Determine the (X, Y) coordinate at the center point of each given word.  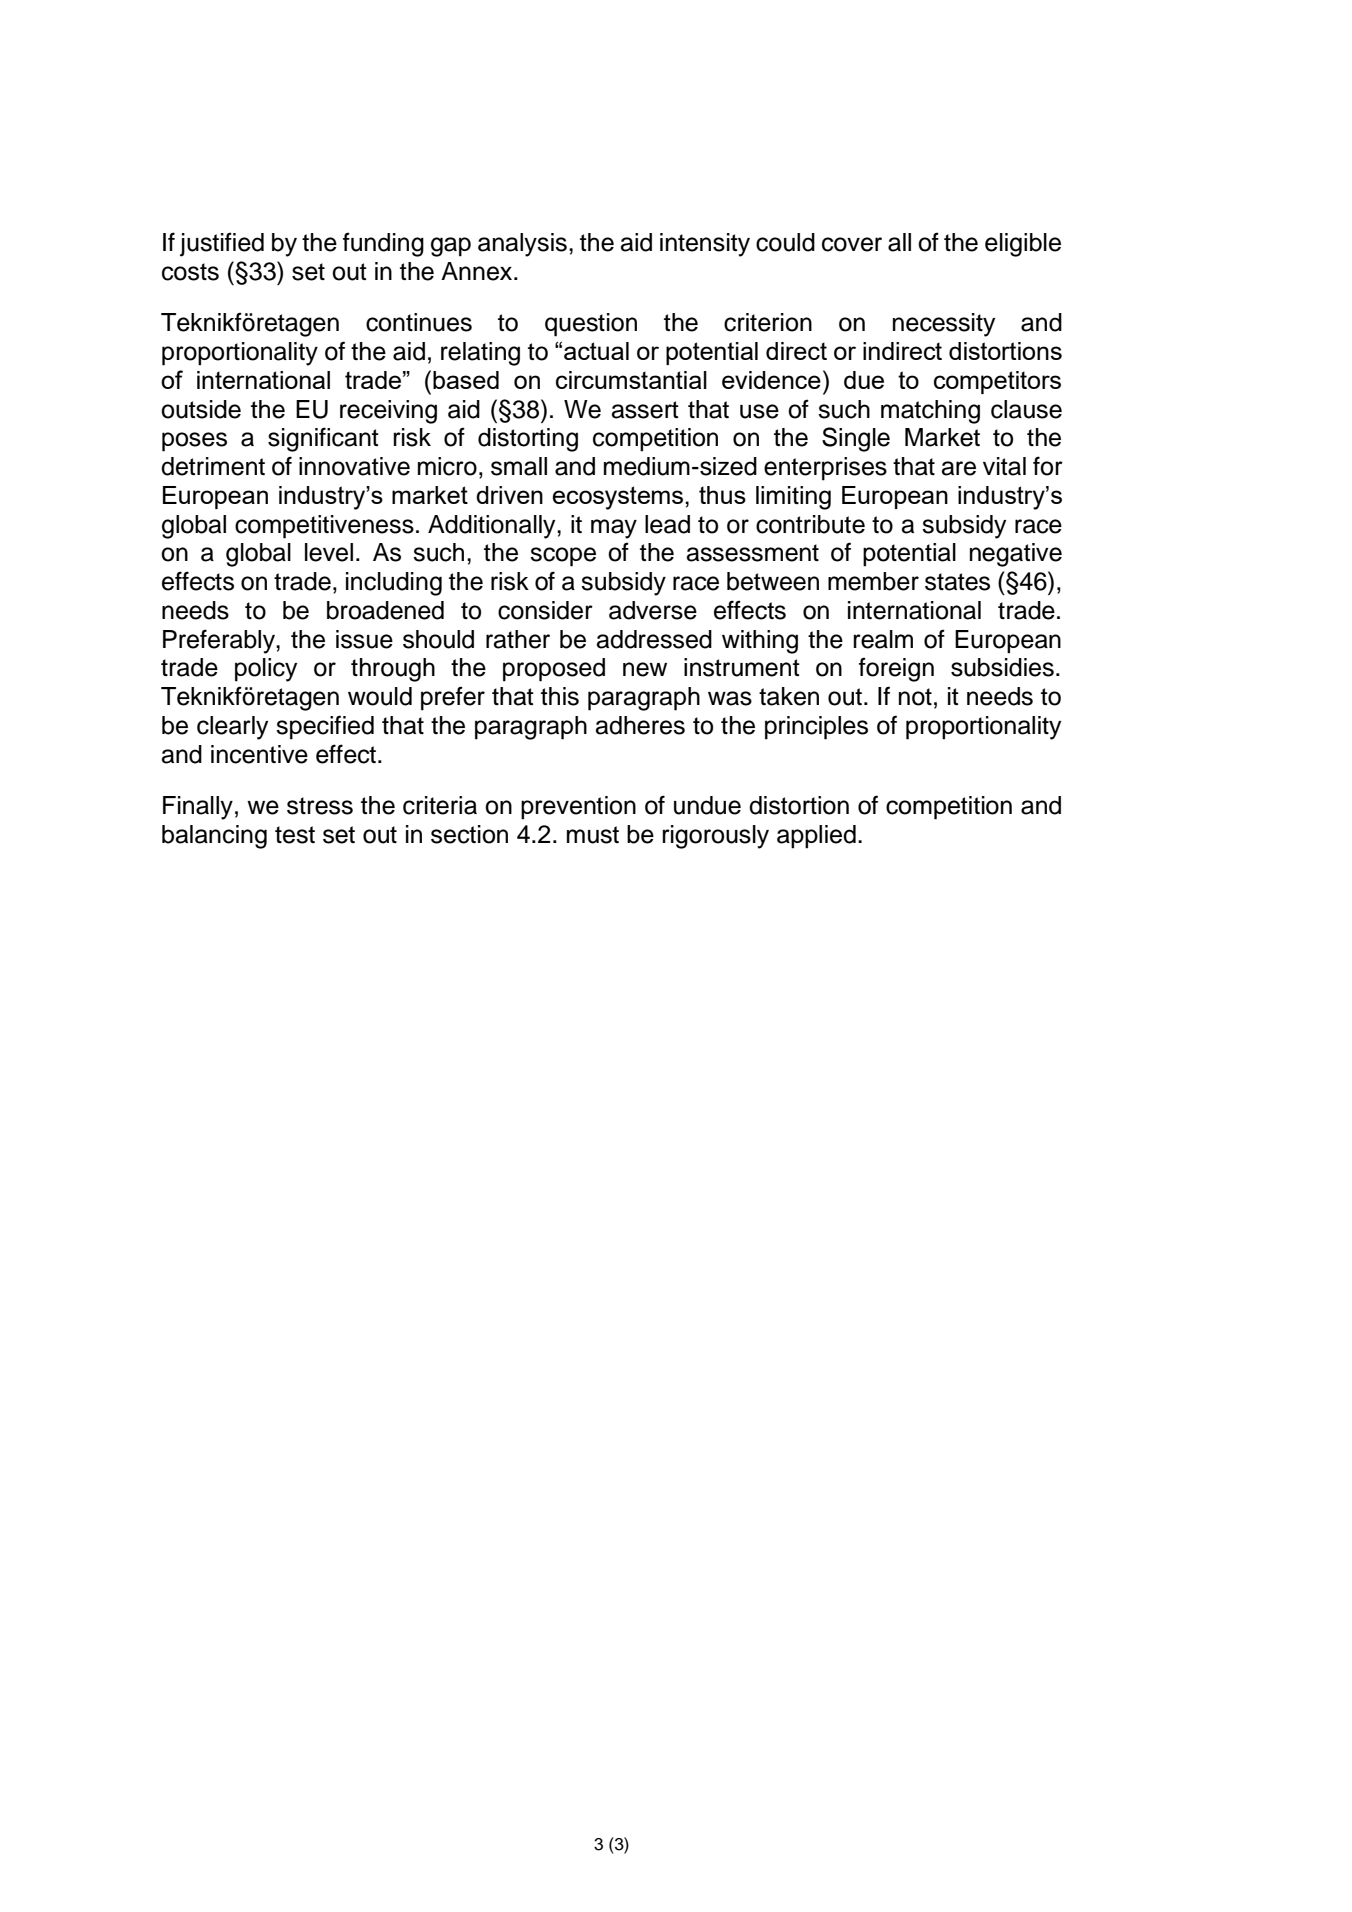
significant (323, 439)
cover (852, 244)
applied (816, 837)
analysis (522, 245)
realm (883, 639)
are (959, 468)
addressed (654, 639)
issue (364, 639)
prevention (578, 808)
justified (222, 244)
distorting (528, 440)
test (295, 835)
